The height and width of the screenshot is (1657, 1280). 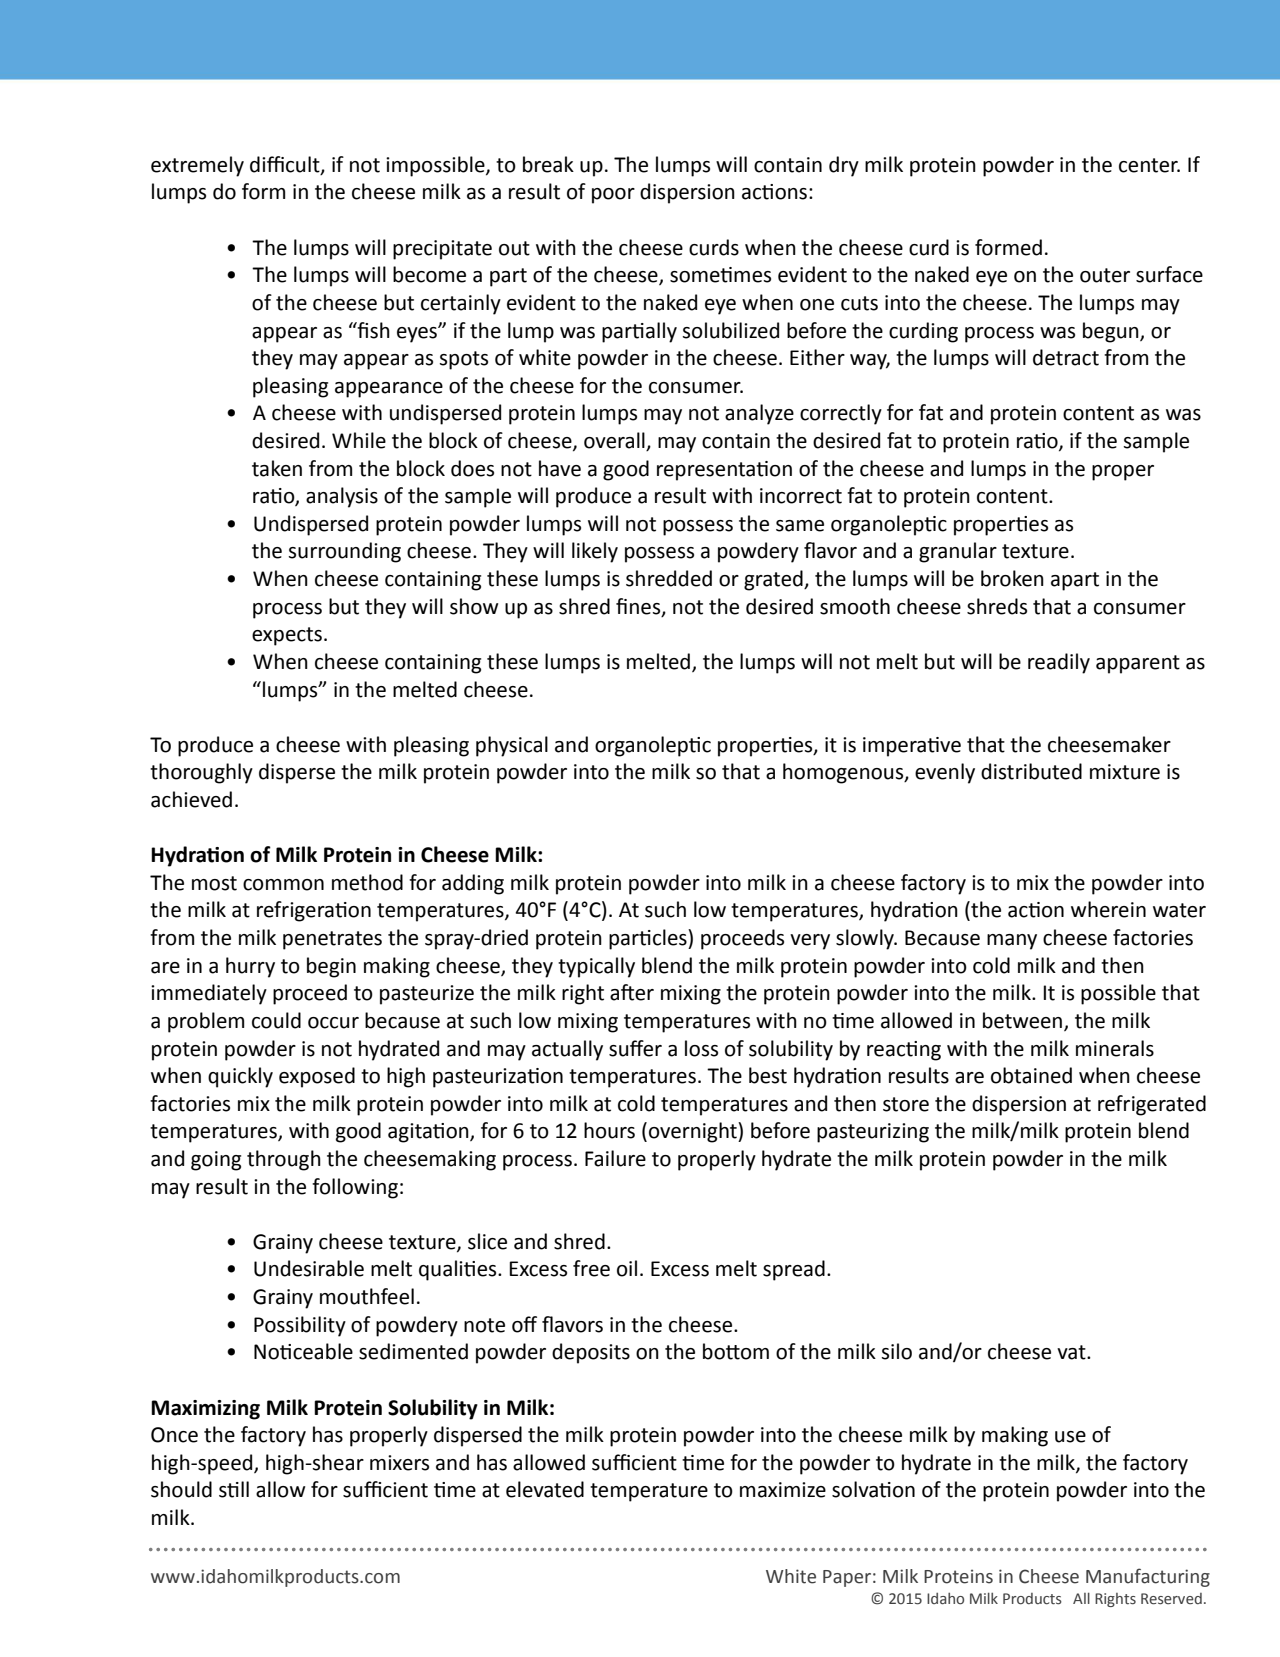 What do you see at coordinates (197, 166) in the screenshot?
I see `extremely` at bounding box center [197, 166].
